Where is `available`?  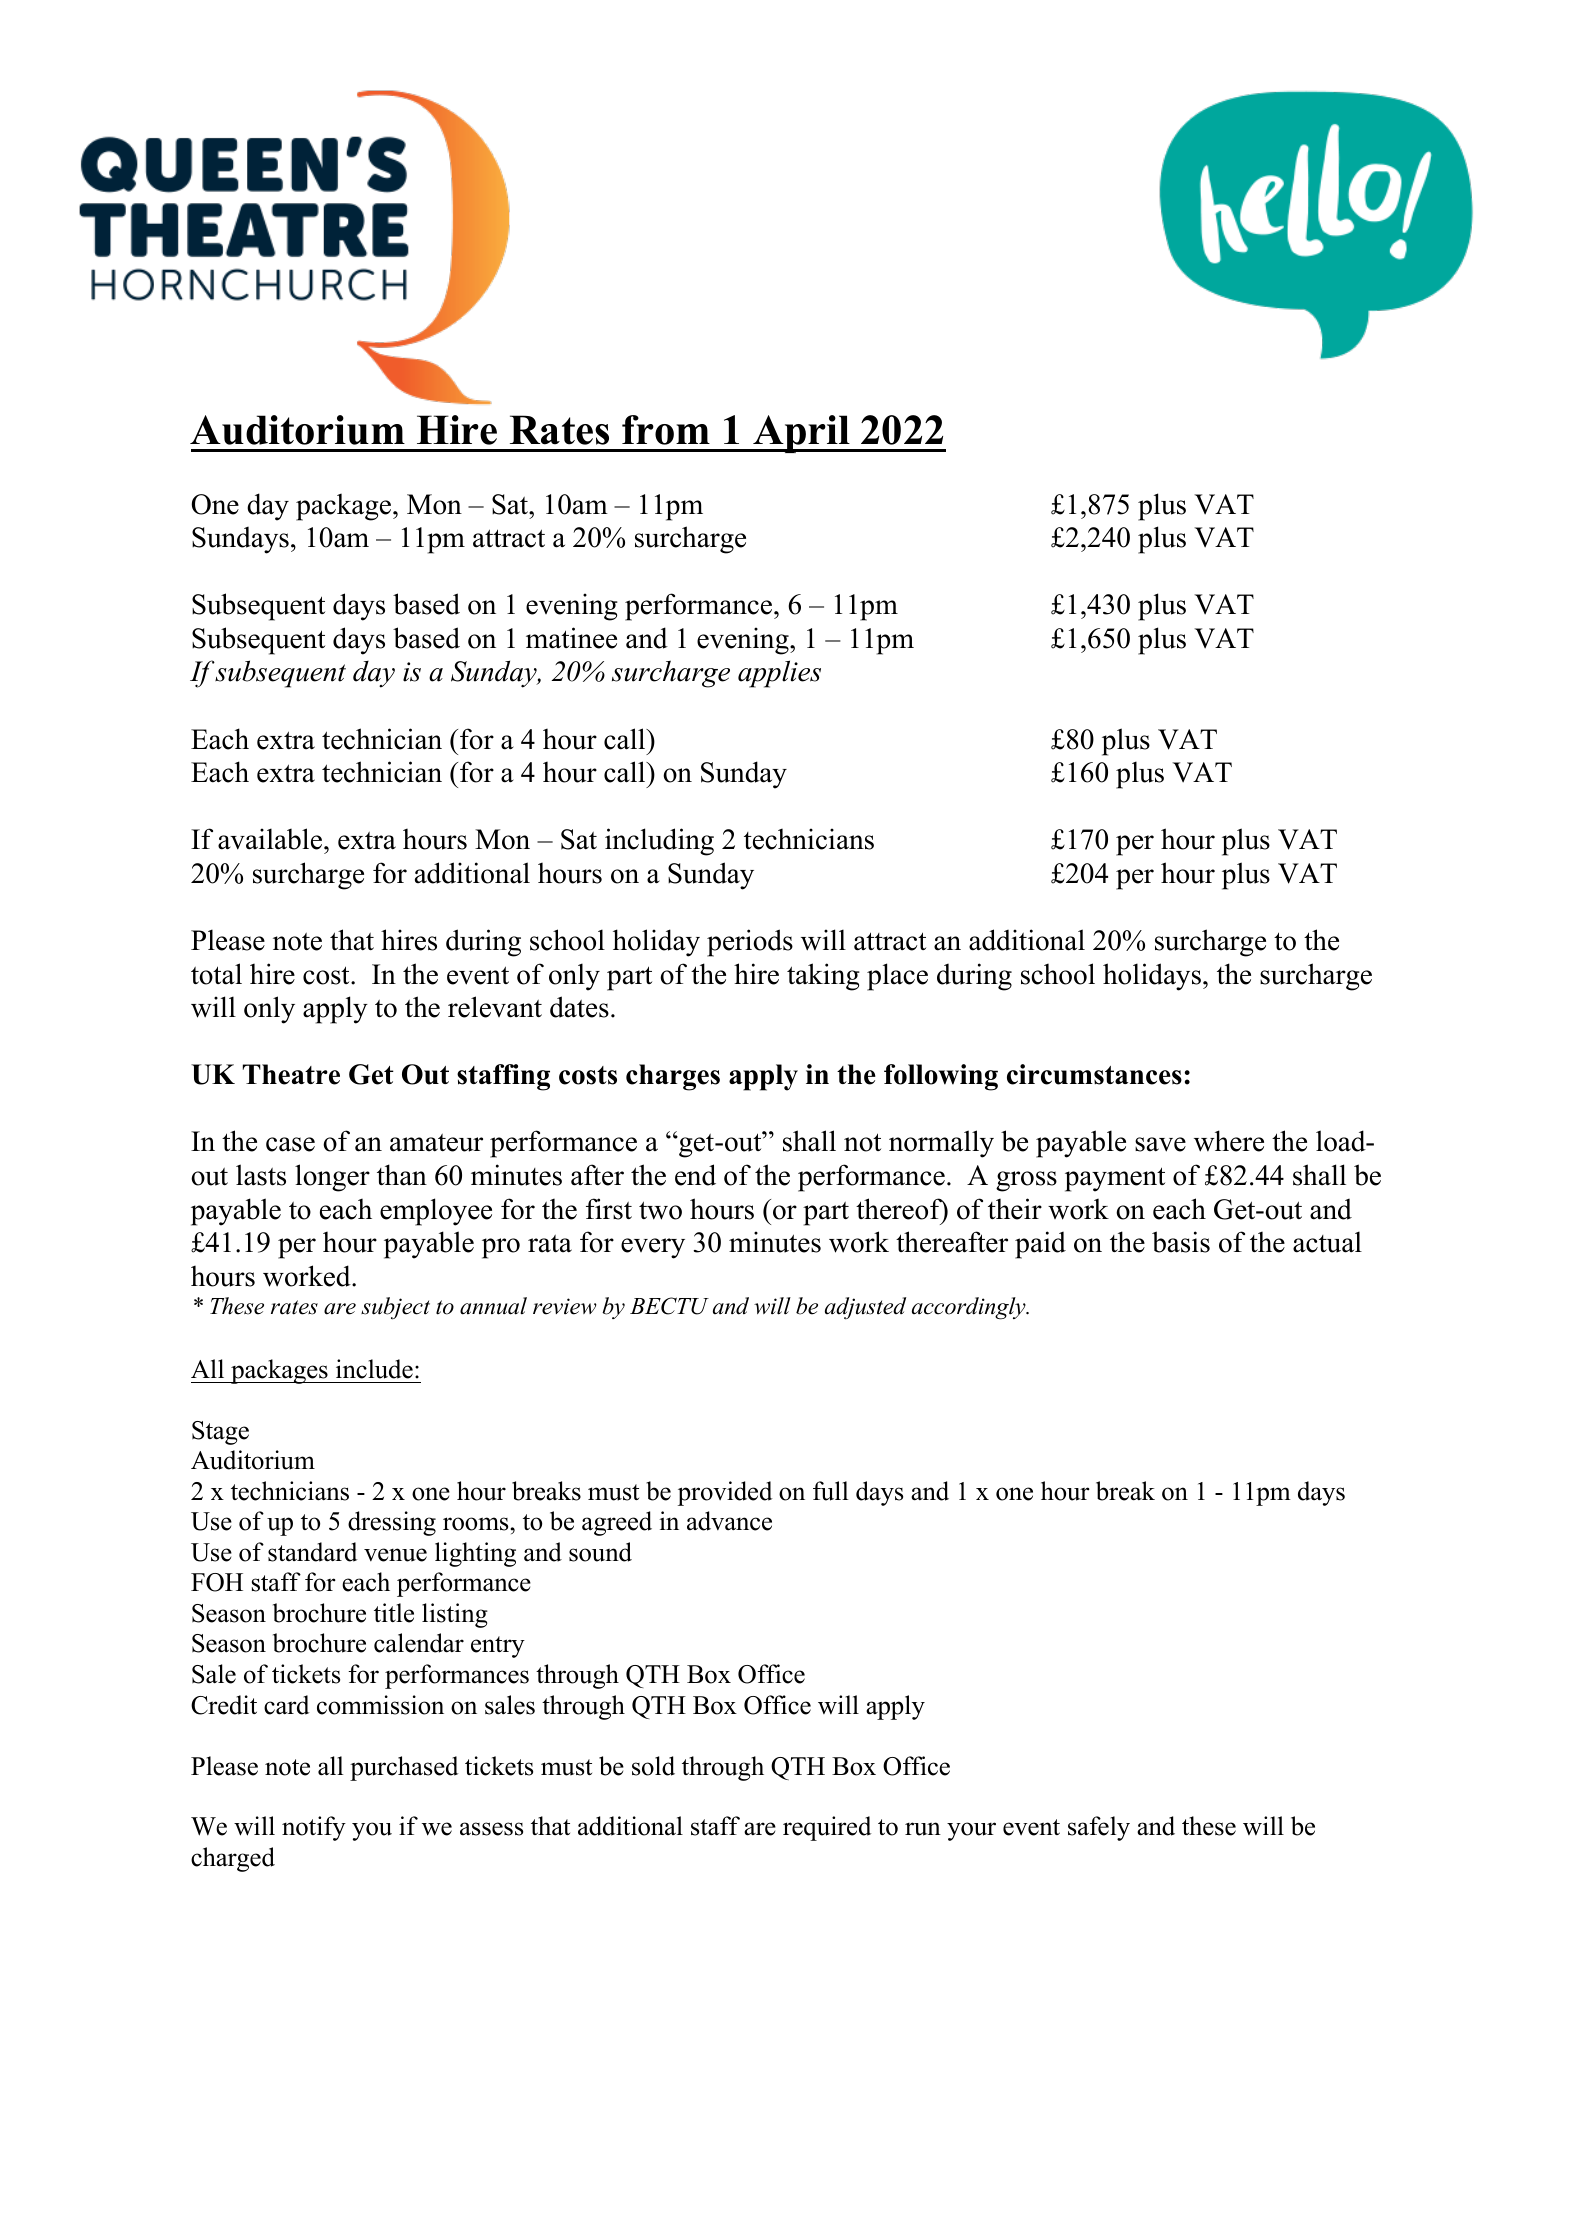 available is located at coordinates (271, 839).
